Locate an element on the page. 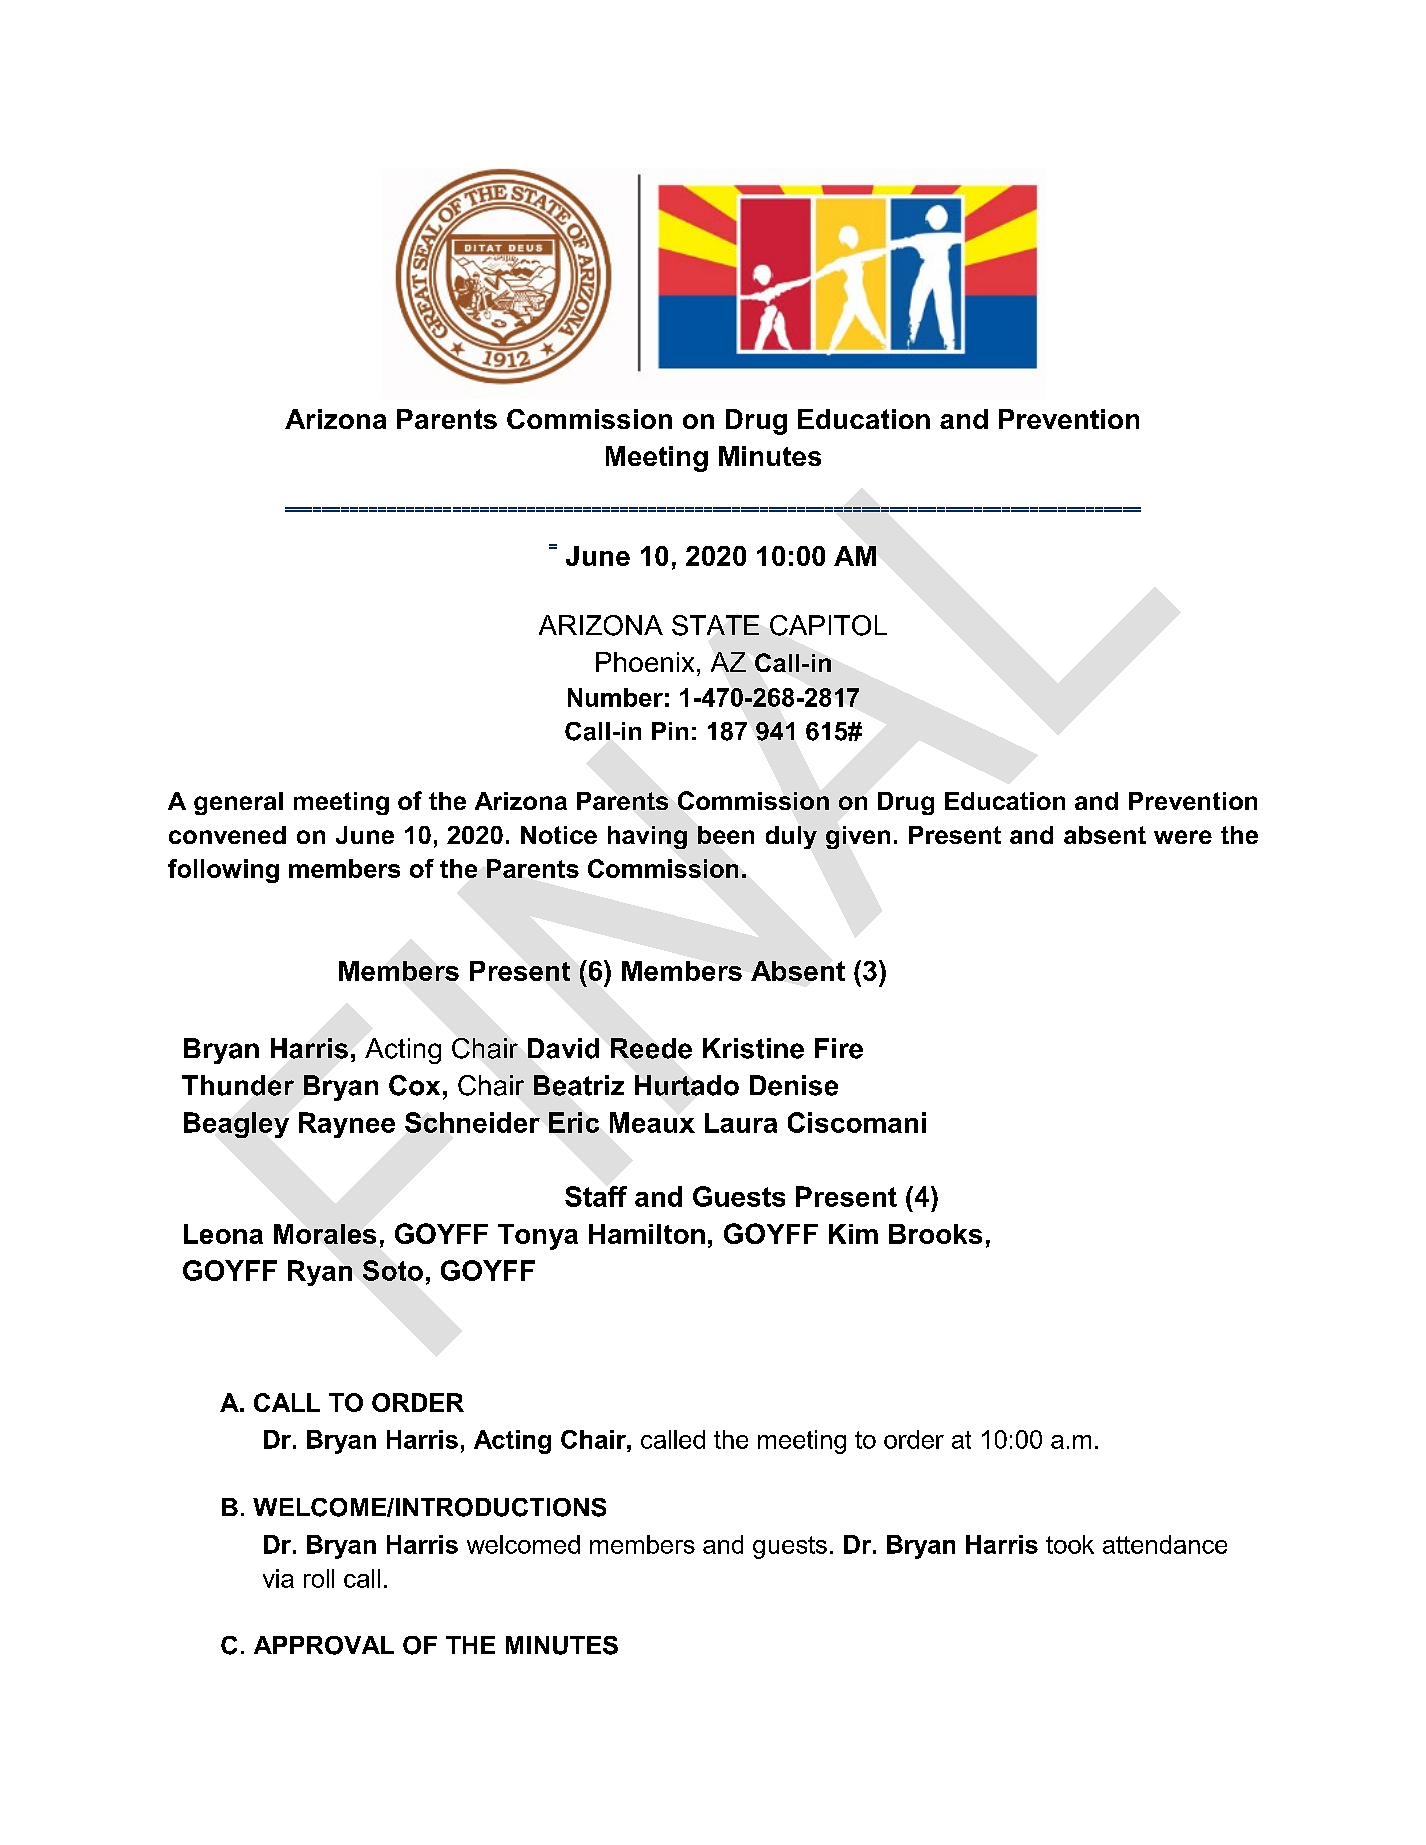 This page has height=1845, width=1426. CAPITOL is located at coordinates (828, 625).
